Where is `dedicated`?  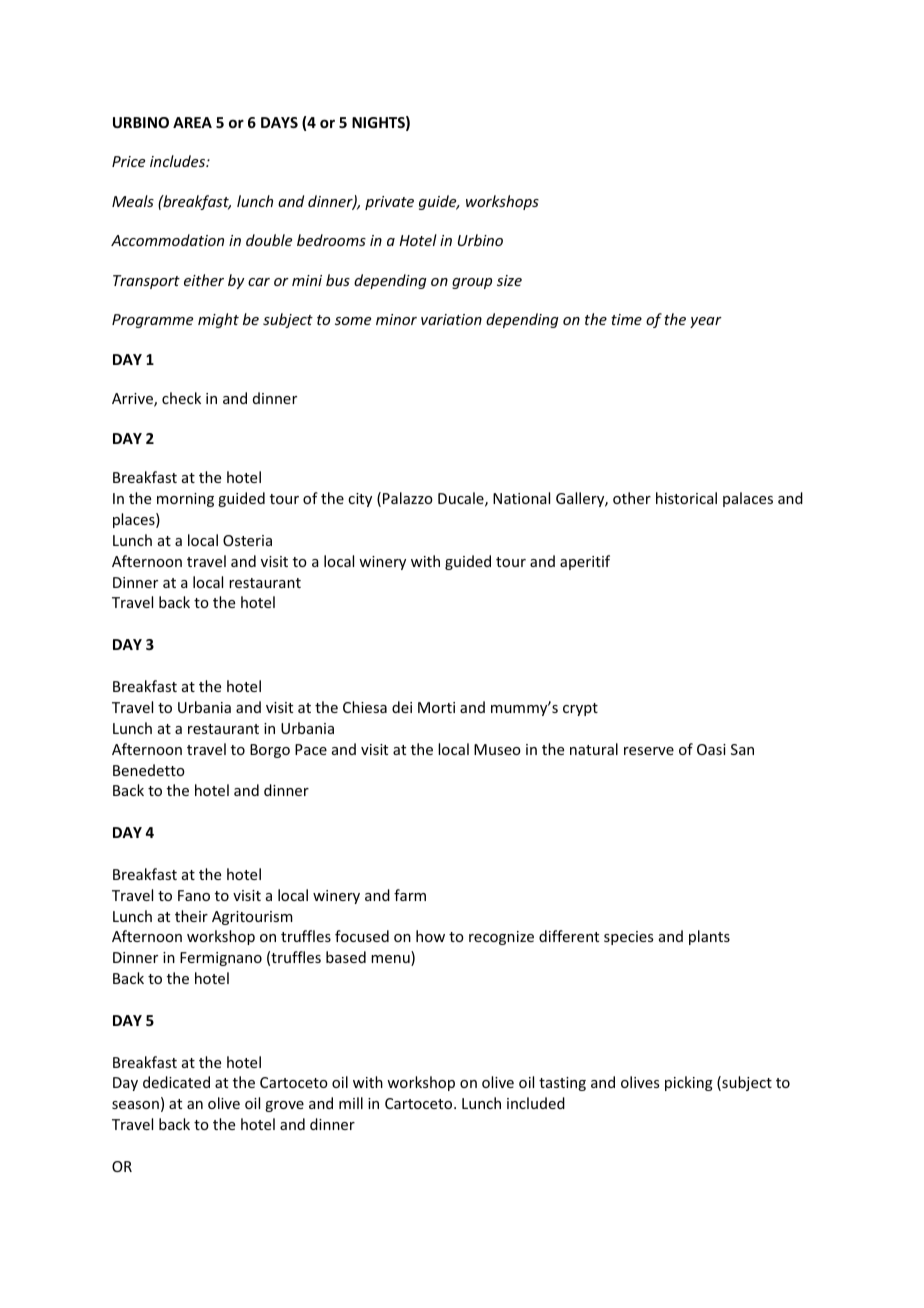 dedicated is located at coordinates (176, 1082).
